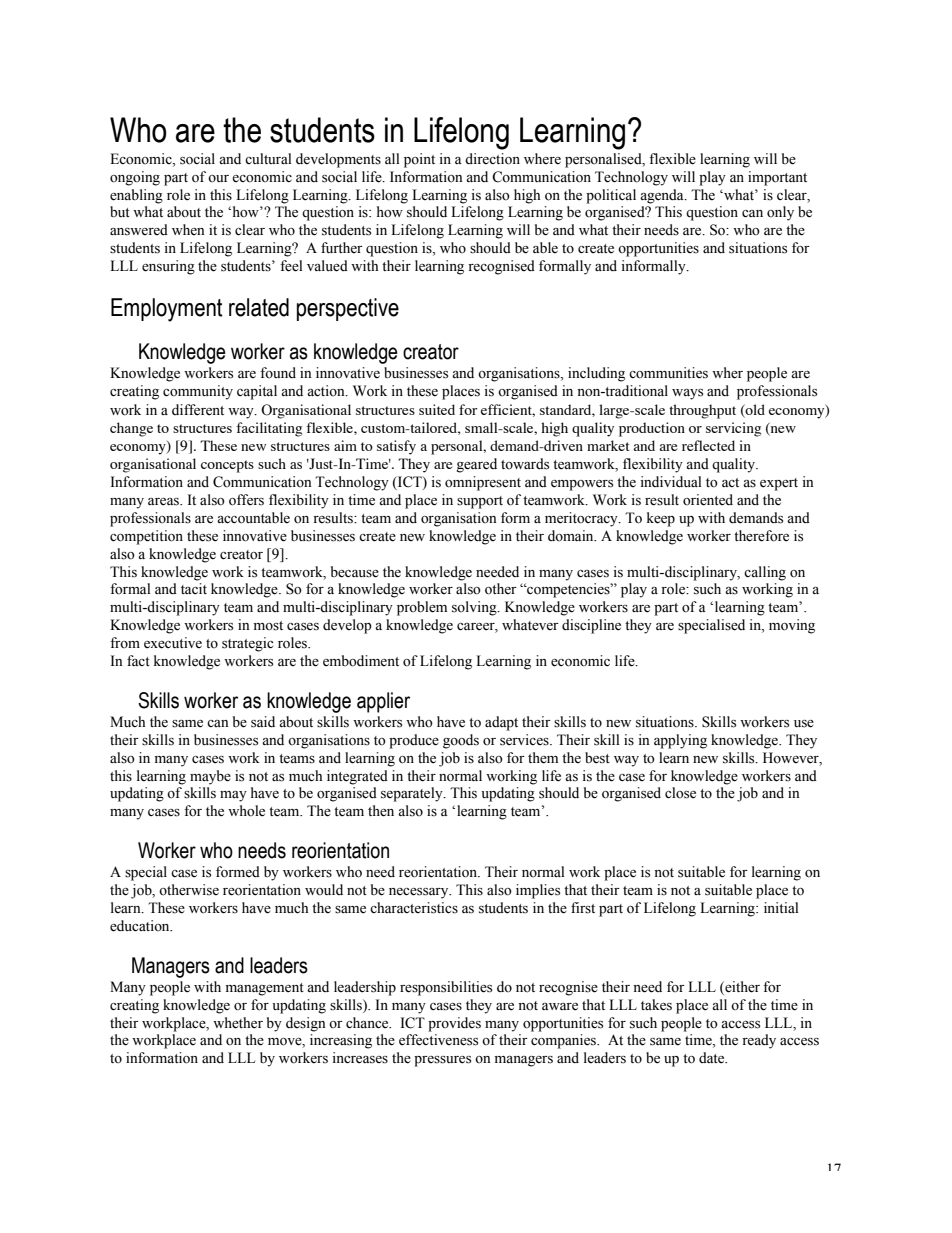 The height and width of the screenshot is (1233, 952). I want to click on our, so click(218, 178).
